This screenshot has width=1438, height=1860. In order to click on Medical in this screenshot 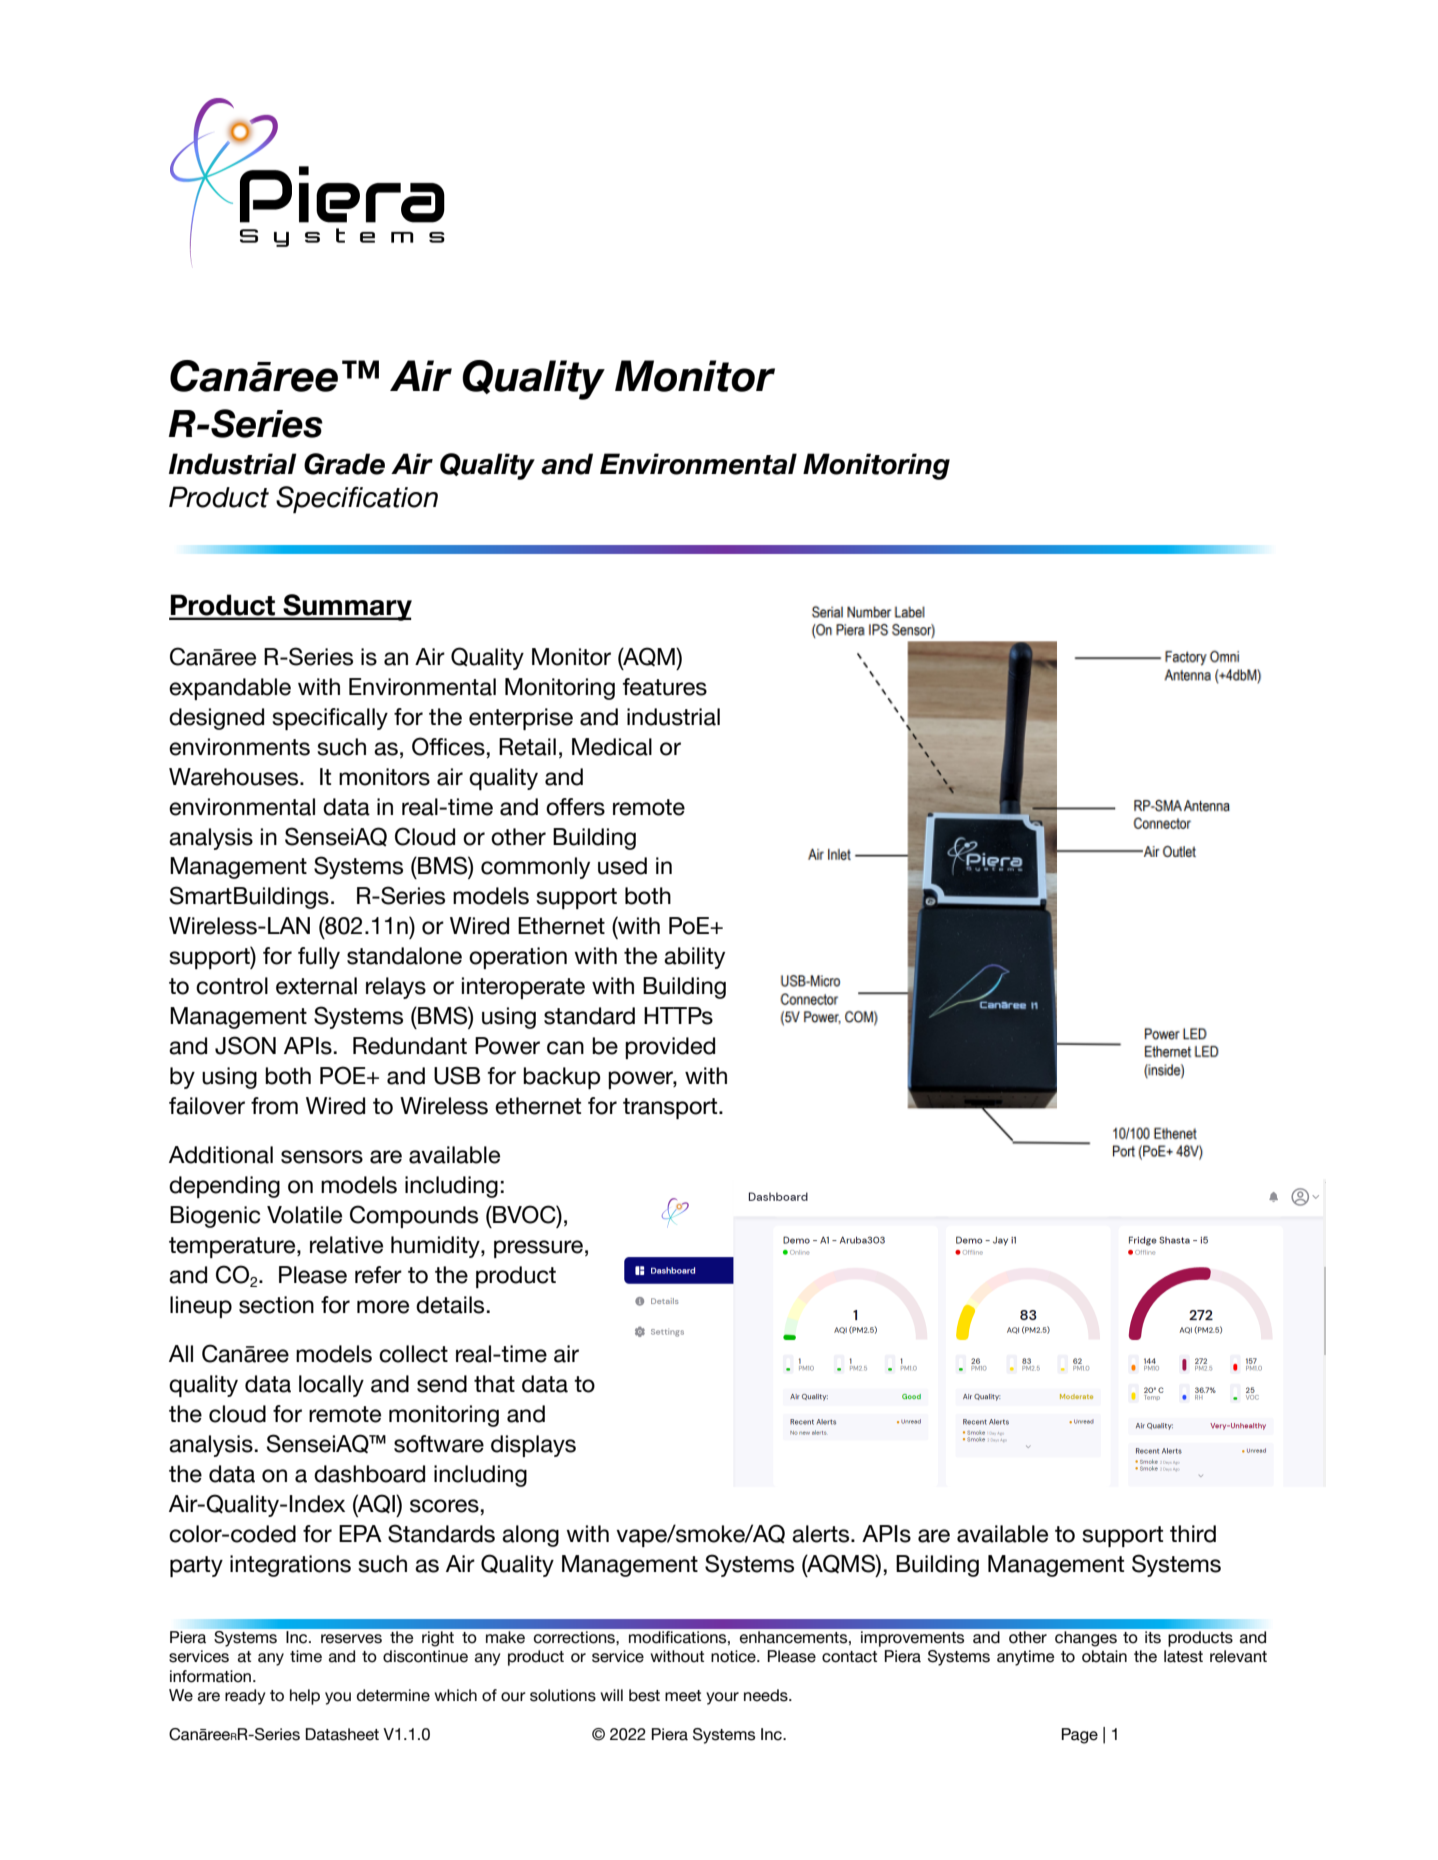, I will do `click(612, 747)`.
